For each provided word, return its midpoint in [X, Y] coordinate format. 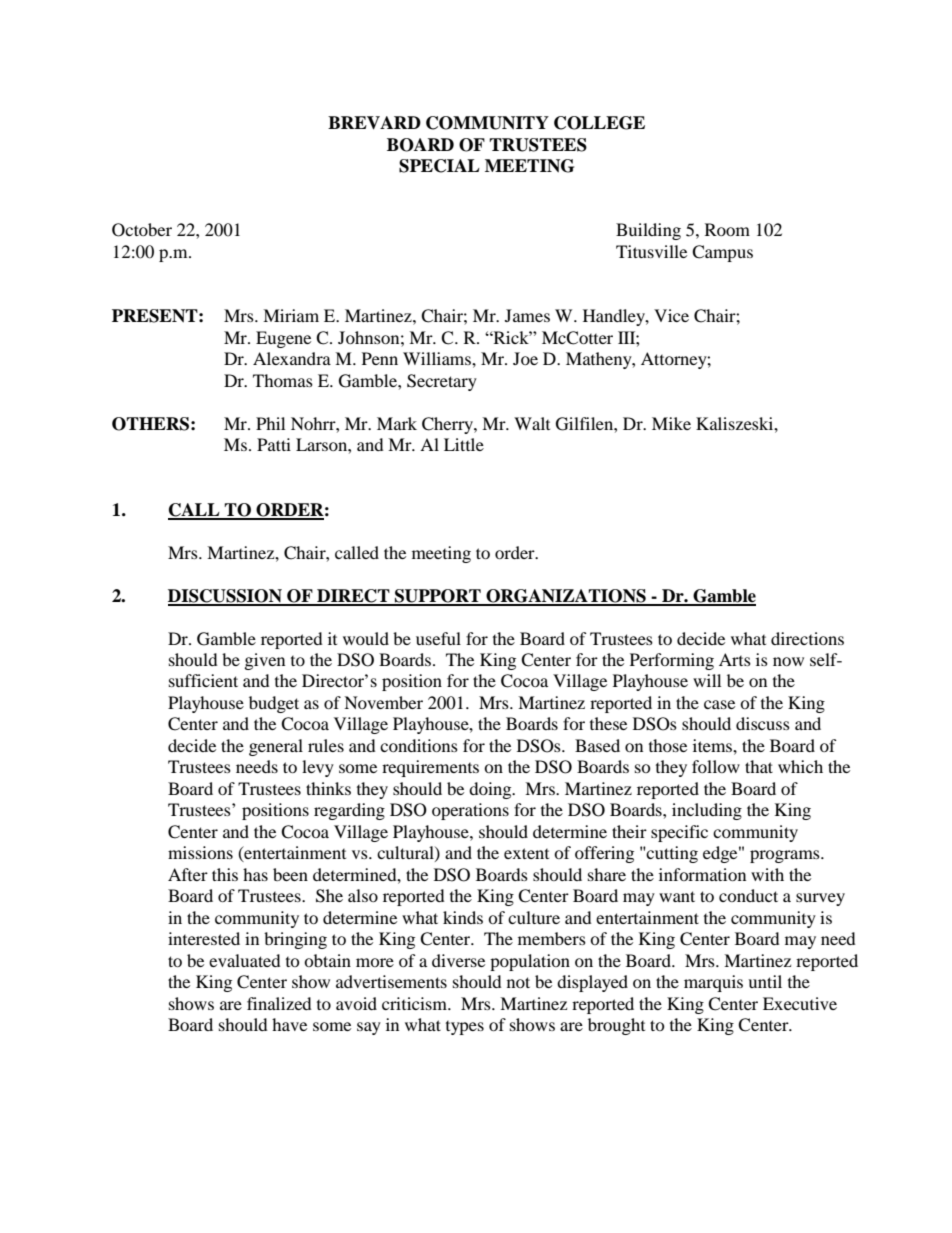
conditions [419, 745]
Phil [270, 423]
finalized [279, 1003]
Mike [671, 423]
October [142, 230]
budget [274, 704]
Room [727, 229]
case [719, 704]
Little [464, 444]
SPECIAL [439, 166]
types [465, 1028]
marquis [713, 983]
